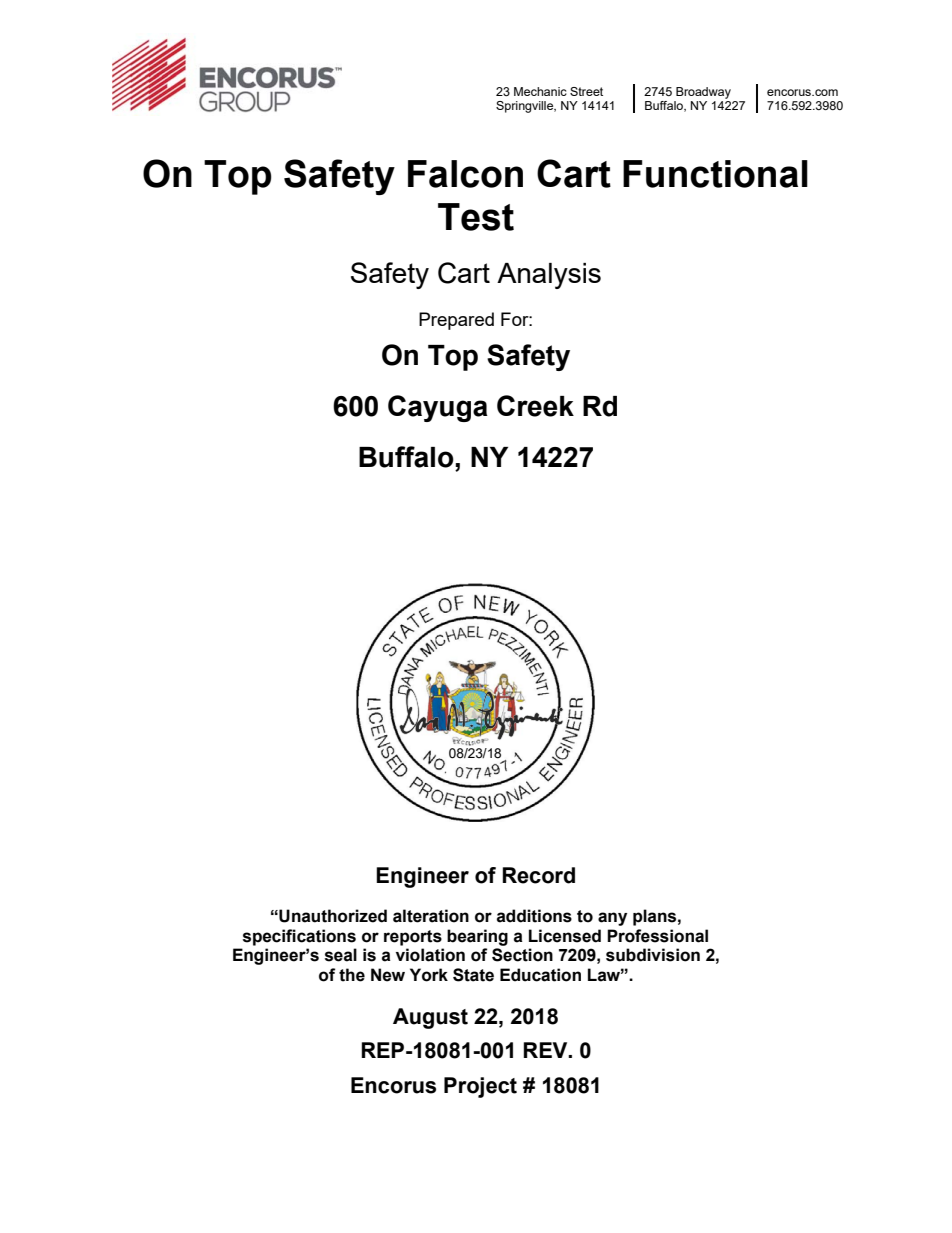  Describe the element at coordinates (549, 276) in the page. I see `Analysis` at that location.
